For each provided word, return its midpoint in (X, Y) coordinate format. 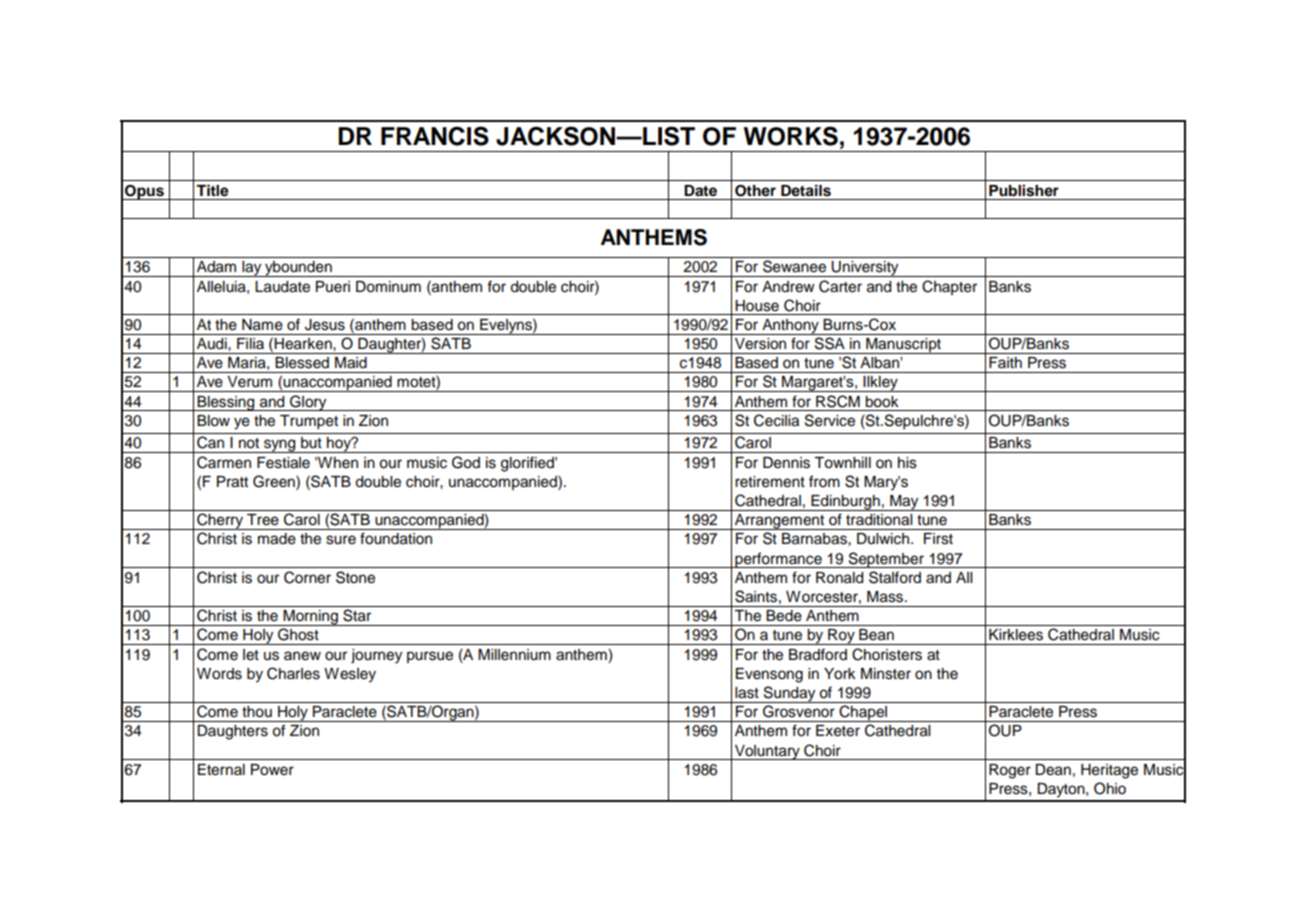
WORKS (790, 136)
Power (272, 770)
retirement (770, 482)
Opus (144, 192)
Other (755, 191)
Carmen (224, 462)
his (907, 463)
